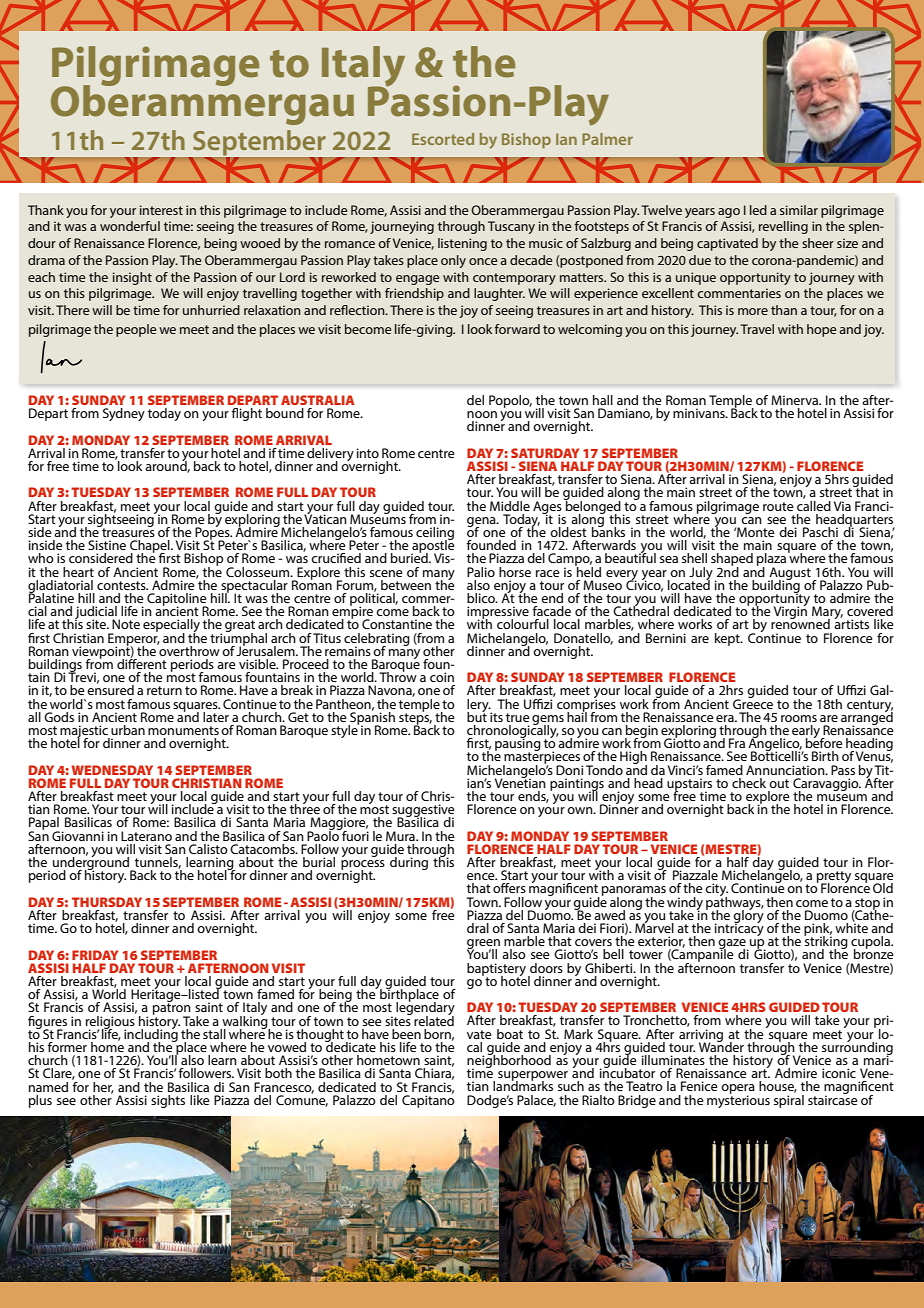 The image size is (924, 1308). I want to click on route, so click(778, 506).
